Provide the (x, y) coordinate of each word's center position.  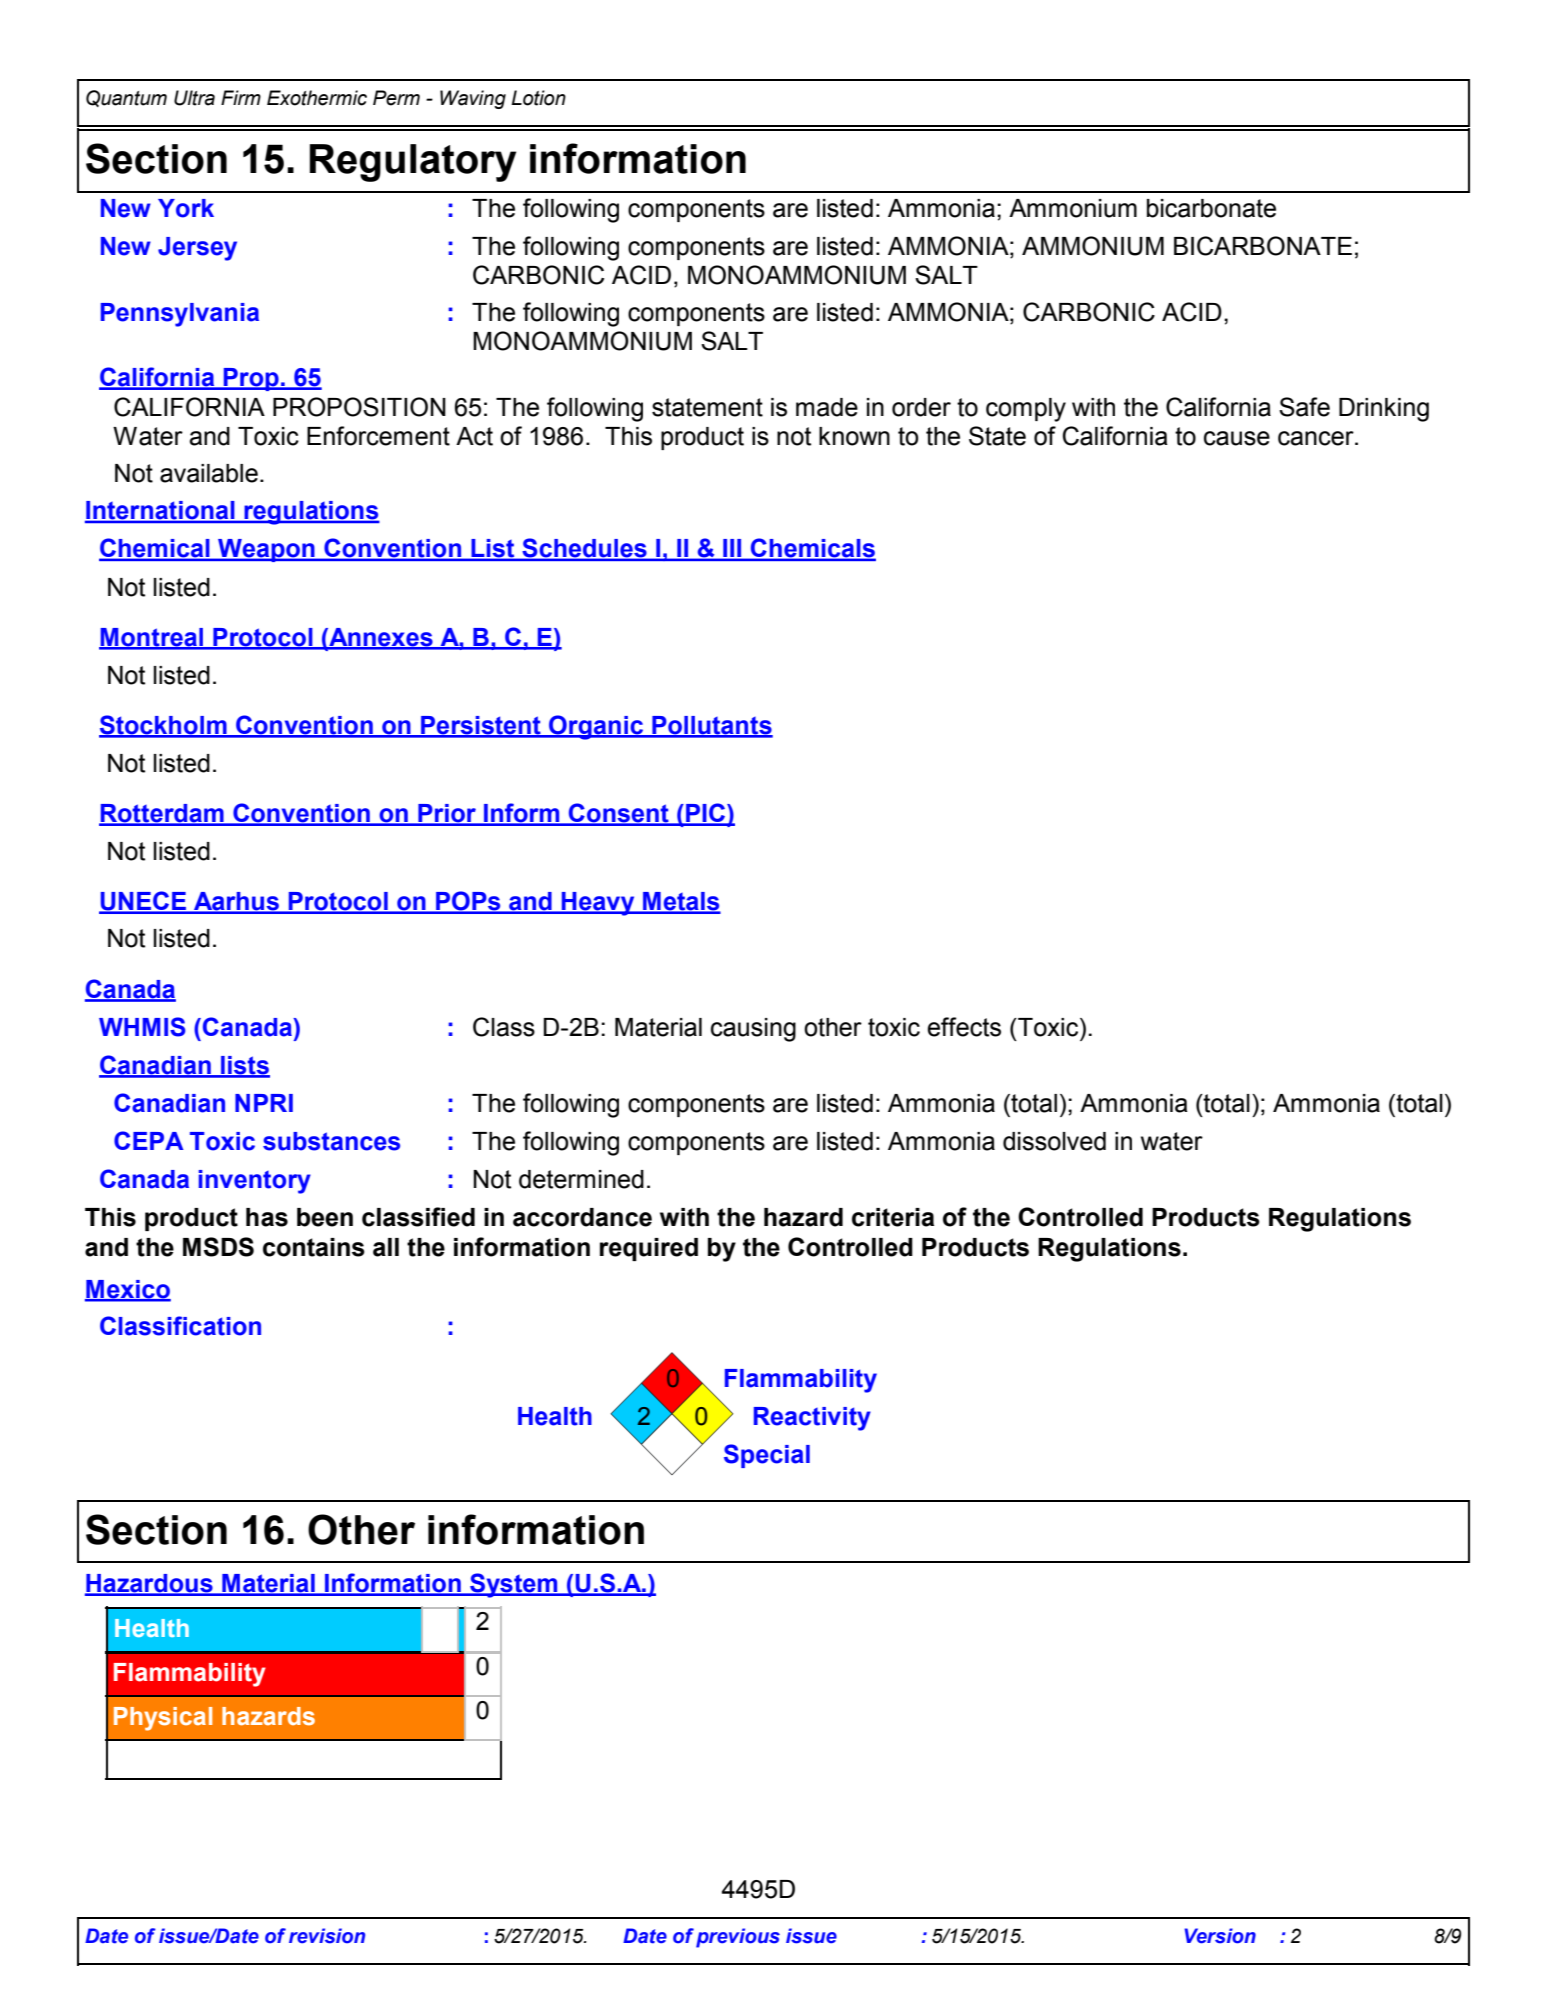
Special (767, 1456)
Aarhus (236, 902)
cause (1237, 438)
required (649, 1249)
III (732, 549)
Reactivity (812, 1419)
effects (964, 1027)
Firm (241, 97)
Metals (681, 902)
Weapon (266, 550)
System (514, 1585)
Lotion (538, 98)
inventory (255, 1182)
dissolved (1054, 1141)
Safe (1304, 407)
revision (327, 1936)
